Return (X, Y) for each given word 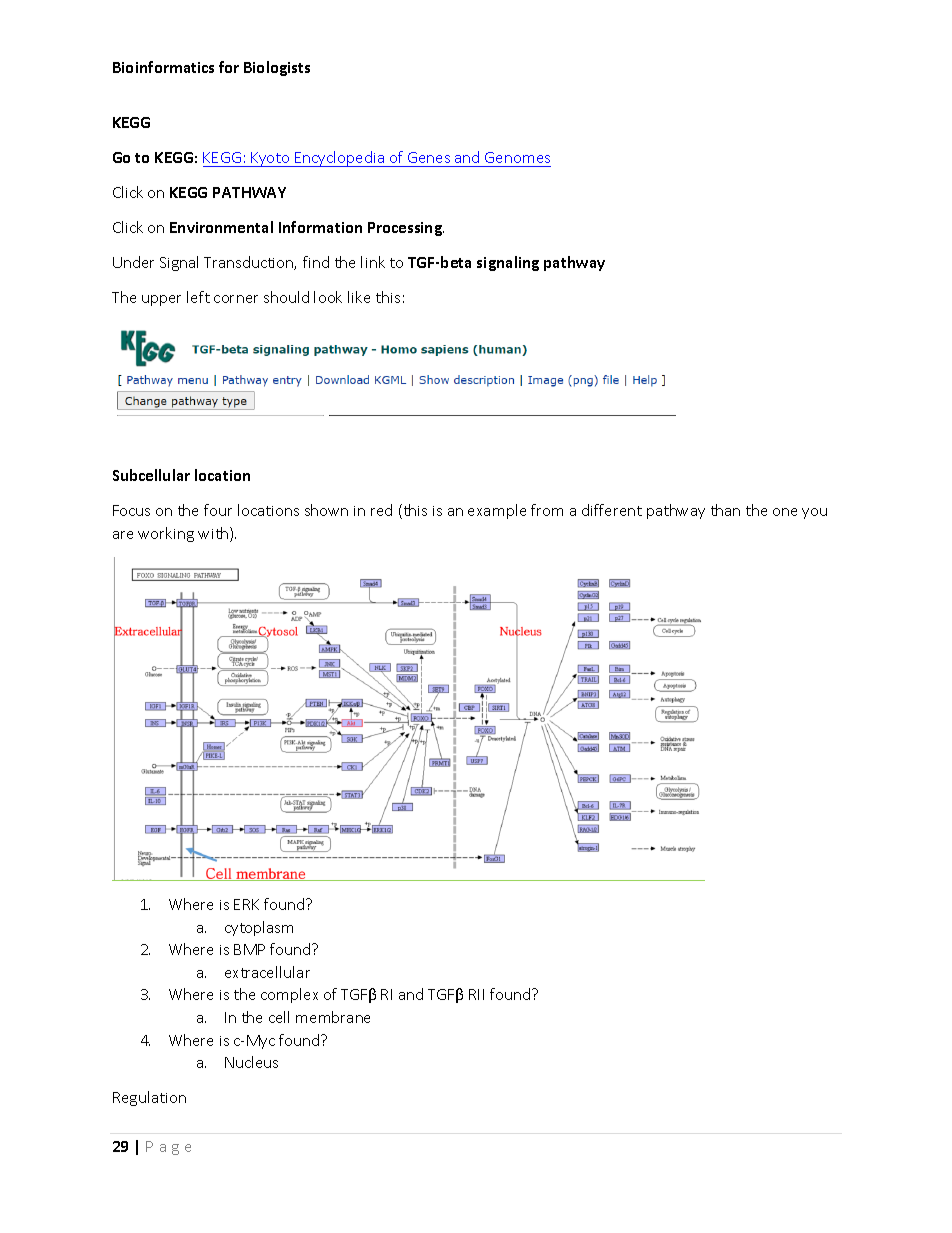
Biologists (277, 68)
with (214, 534)
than (725, 510)
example (497, 511)
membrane (333, 1017)
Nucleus (251, 1062)
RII (476, 994)
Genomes (517, 157)
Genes (429, 157)
